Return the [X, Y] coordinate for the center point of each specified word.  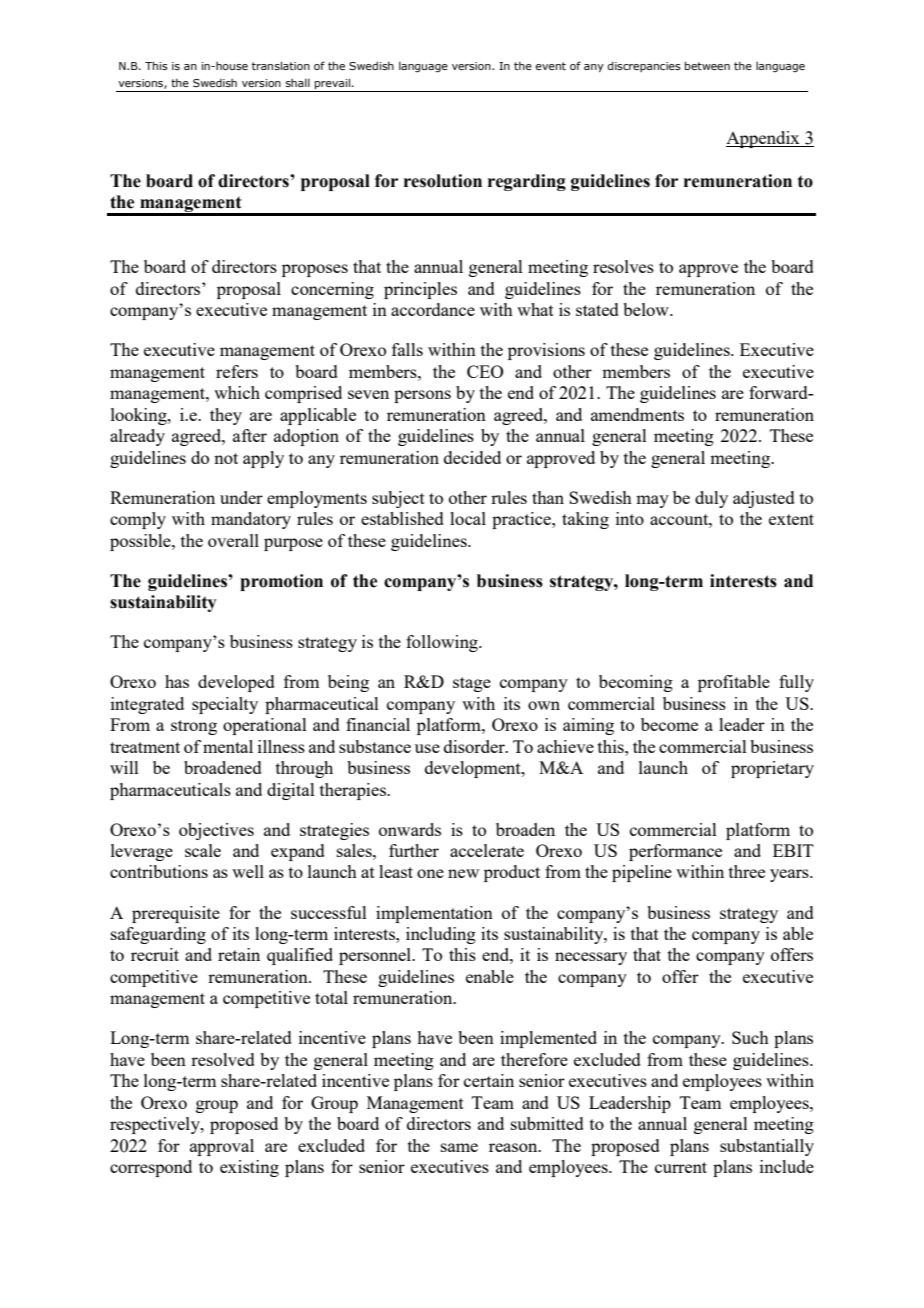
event [550, 66]
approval [222, 1147]
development [474, 769]
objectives [216, 831]
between [707, 65]
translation [281, 65]
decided [472, 457]
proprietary [772, 769]
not [226, 458]
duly [711, 499]
